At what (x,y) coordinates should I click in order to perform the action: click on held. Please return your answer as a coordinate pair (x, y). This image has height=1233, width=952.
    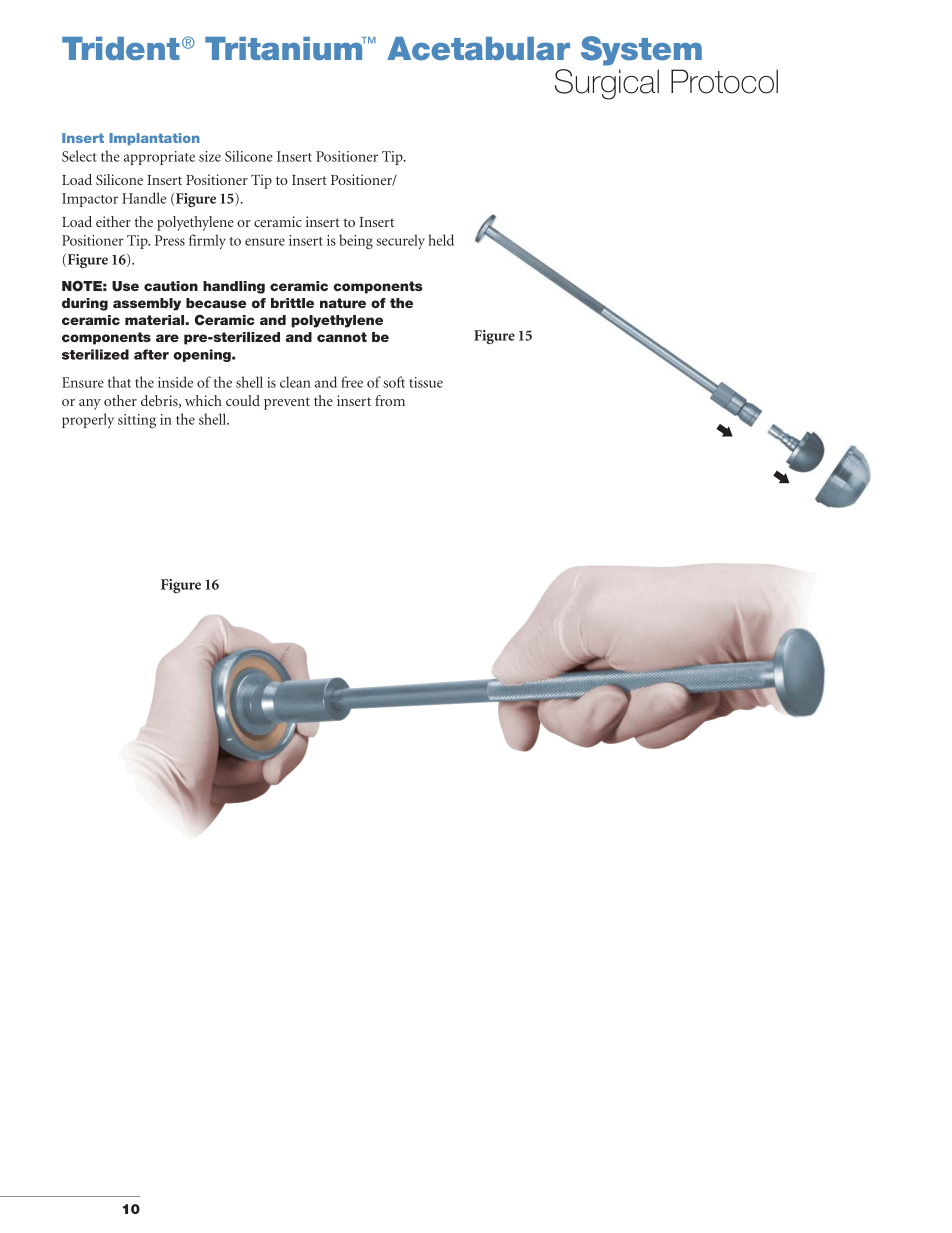
    Looking at the image, I should click on (441, 240).
